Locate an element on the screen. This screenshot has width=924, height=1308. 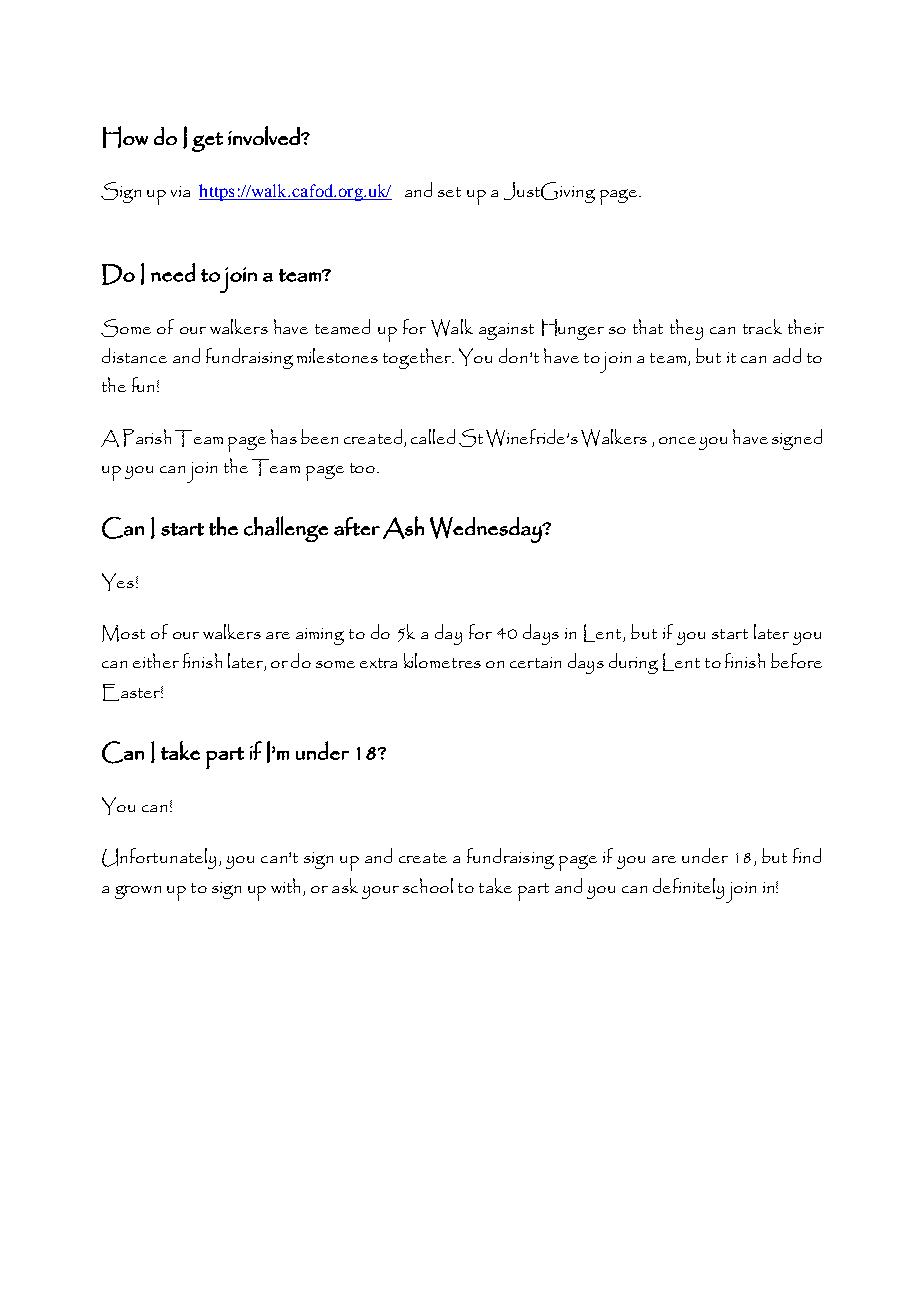
challenge is located at coordinates (286, 529).
